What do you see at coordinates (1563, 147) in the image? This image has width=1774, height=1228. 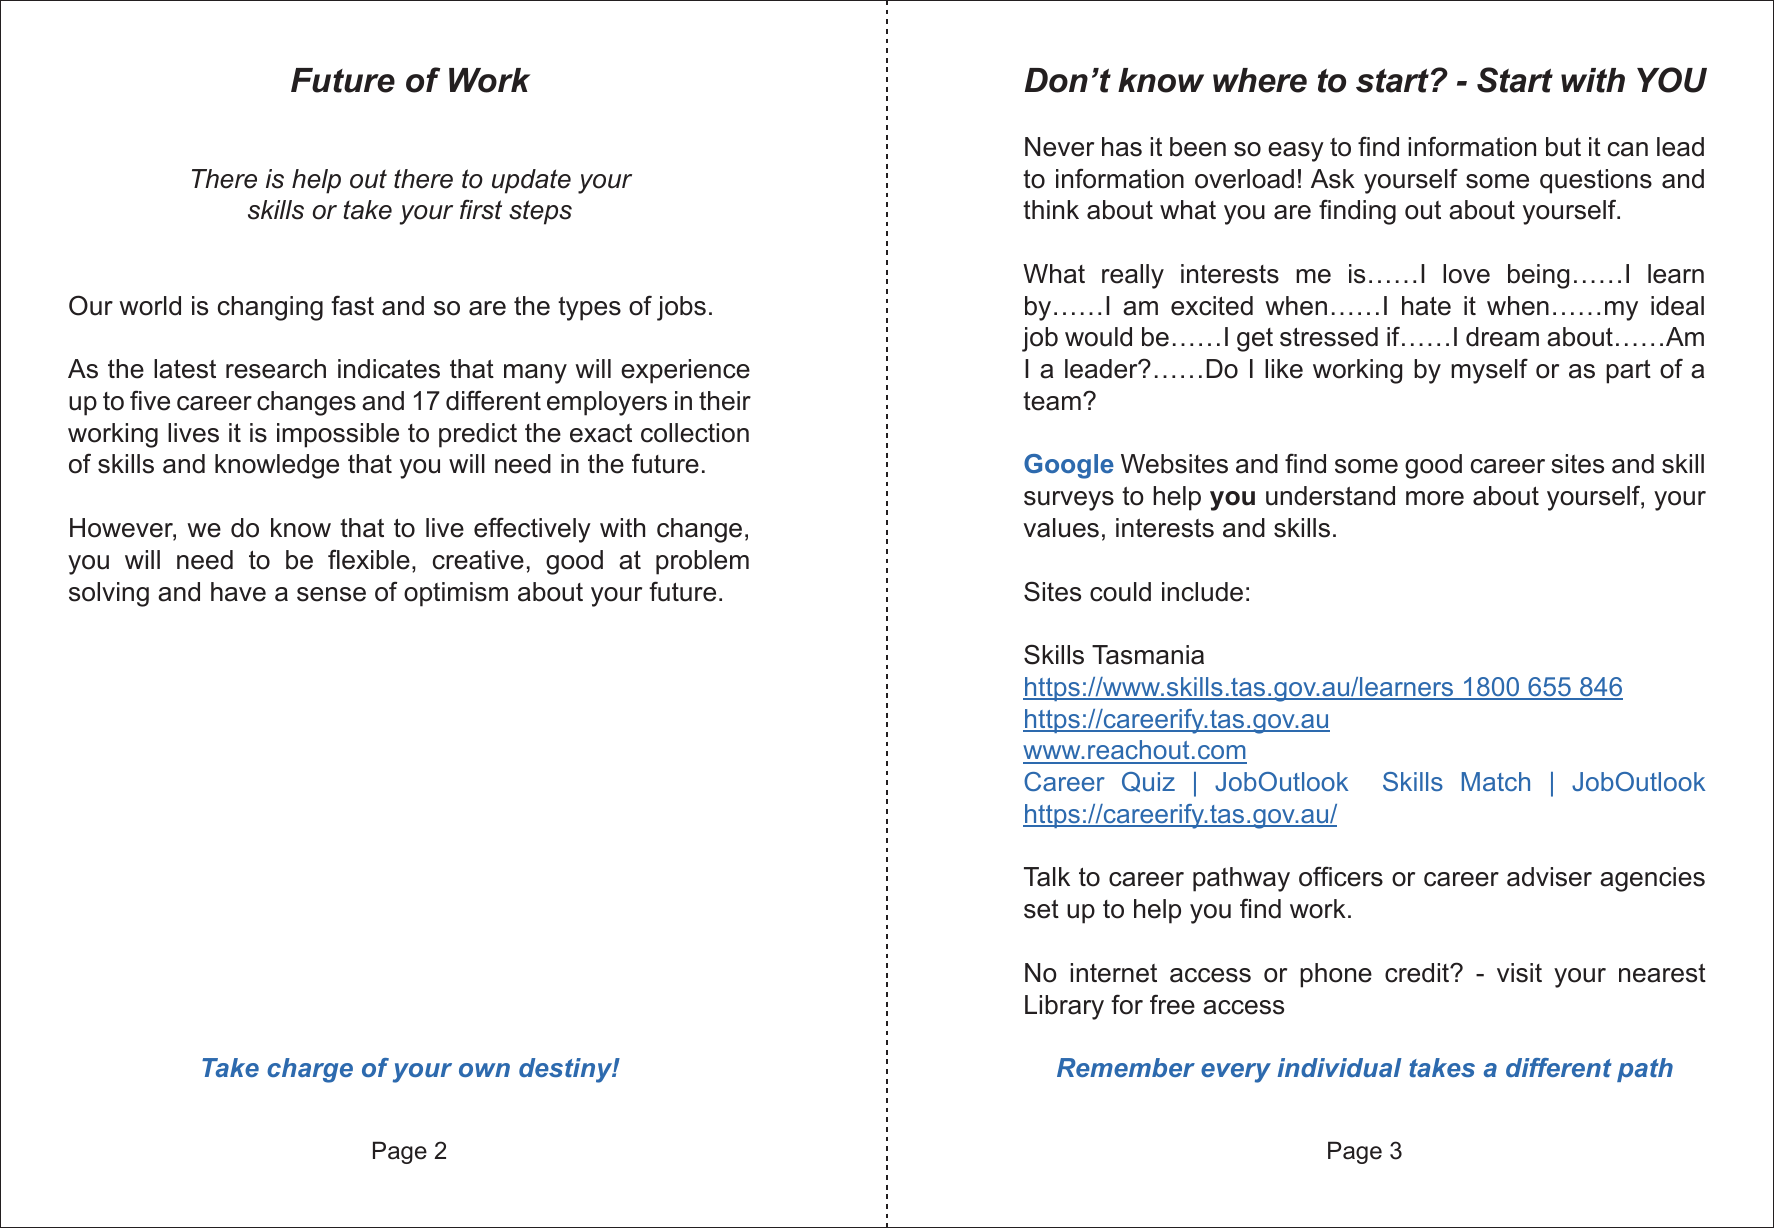 I see `but` at bounding box center [1563, 147].
